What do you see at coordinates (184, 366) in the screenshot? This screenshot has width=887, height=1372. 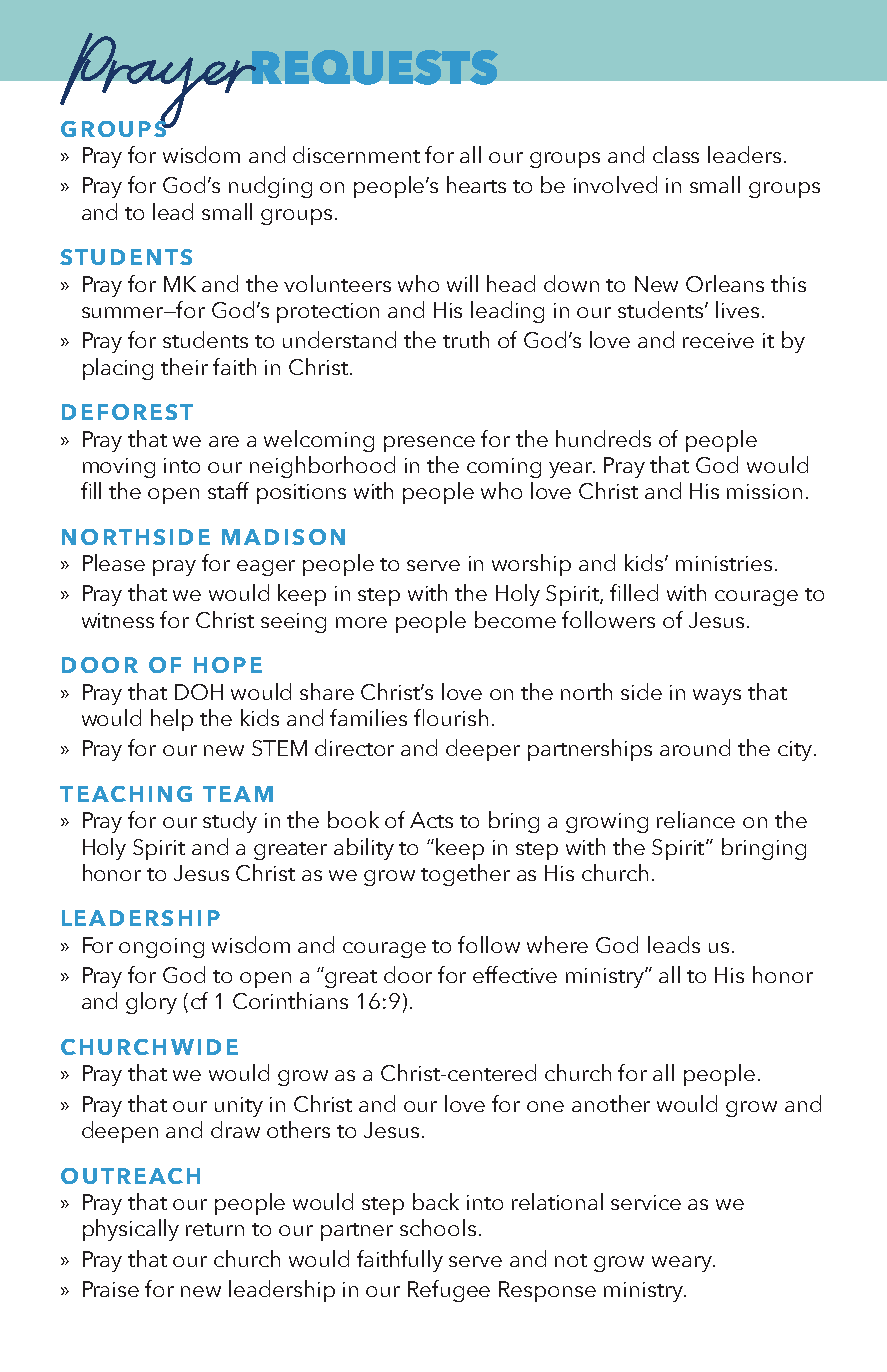 I see `their` at bounding box center [184, 366].
